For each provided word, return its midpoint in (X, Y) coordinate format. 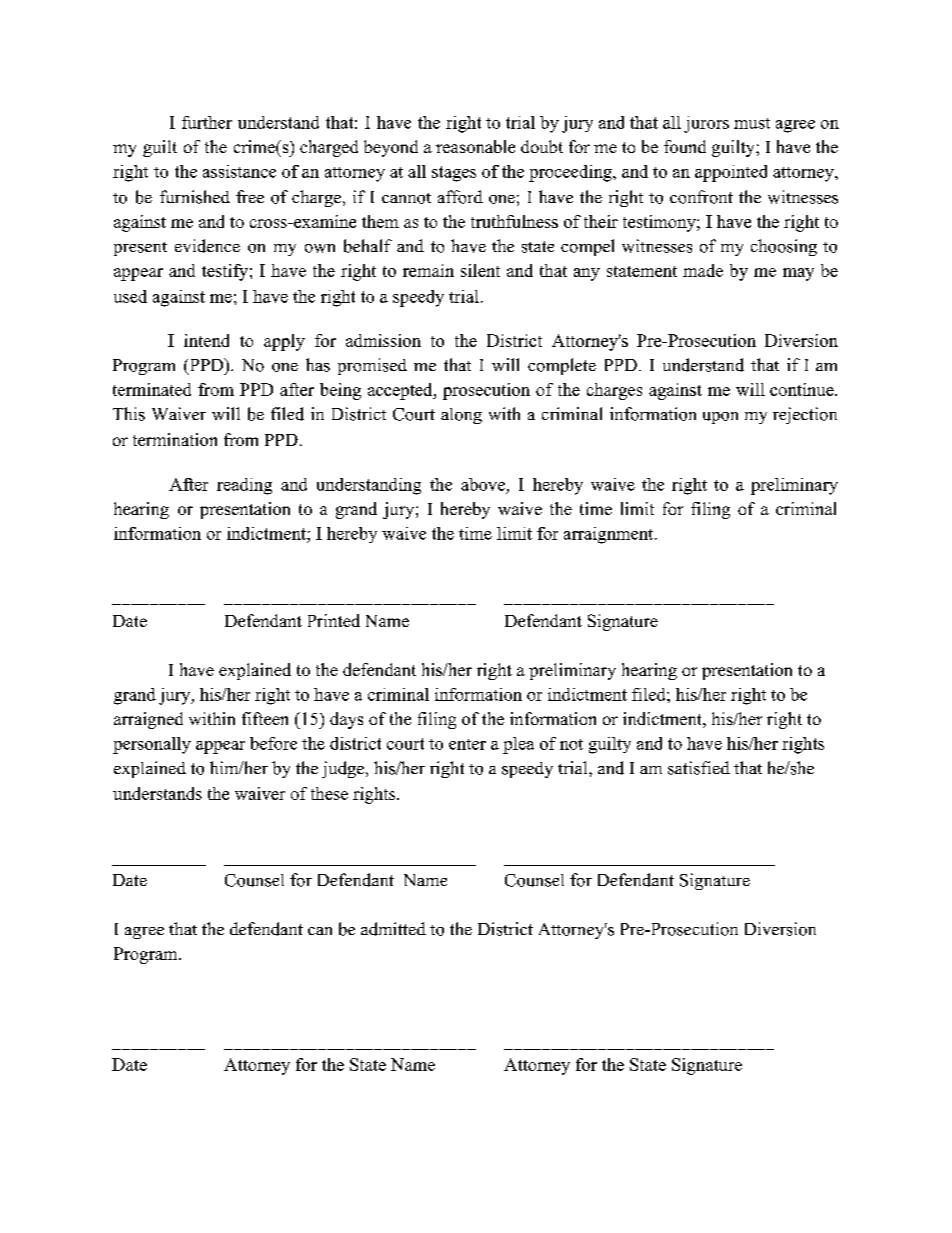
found (685, 146)
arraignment (608, 535)
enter (467, 744)
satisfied (699, 768)
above (483, 484)
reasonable (475, 146)
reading (244, 486)
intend (206, 340)
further (207, 122)
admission (383, 340)
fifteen (265, 718)
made (703, 270)
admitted (393, 929)
